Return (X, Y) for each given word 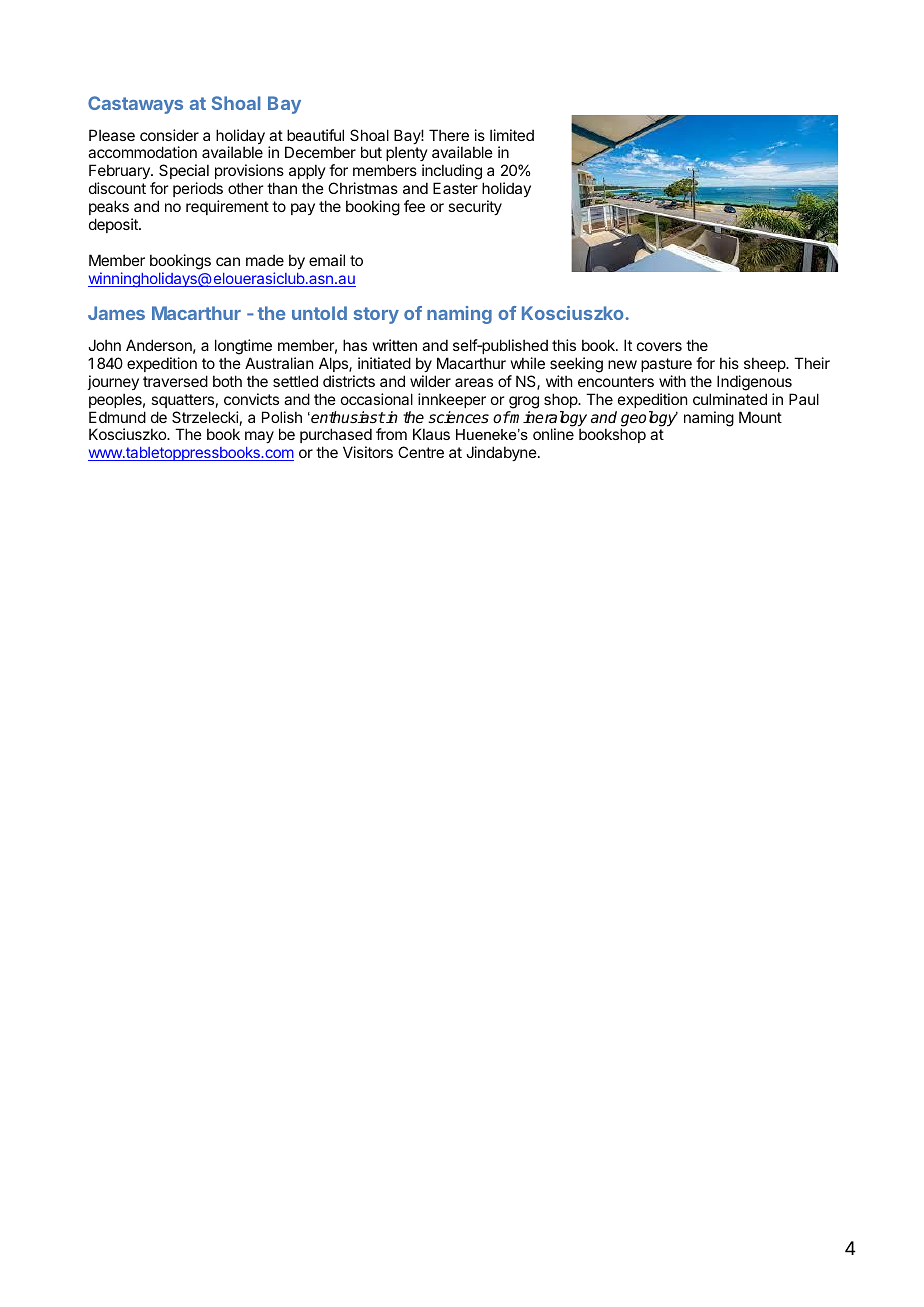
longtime (243, 347)
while (528, 363)
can (228, 261)
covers (659, 346)
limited (512, 135)
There (449, 135)
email (327, 260)
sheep (765, 364)
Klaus (431, 434)
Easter (455, 188)
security (475, 207)
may (259, 437)
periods (198, 189)
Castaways (135, 105)
